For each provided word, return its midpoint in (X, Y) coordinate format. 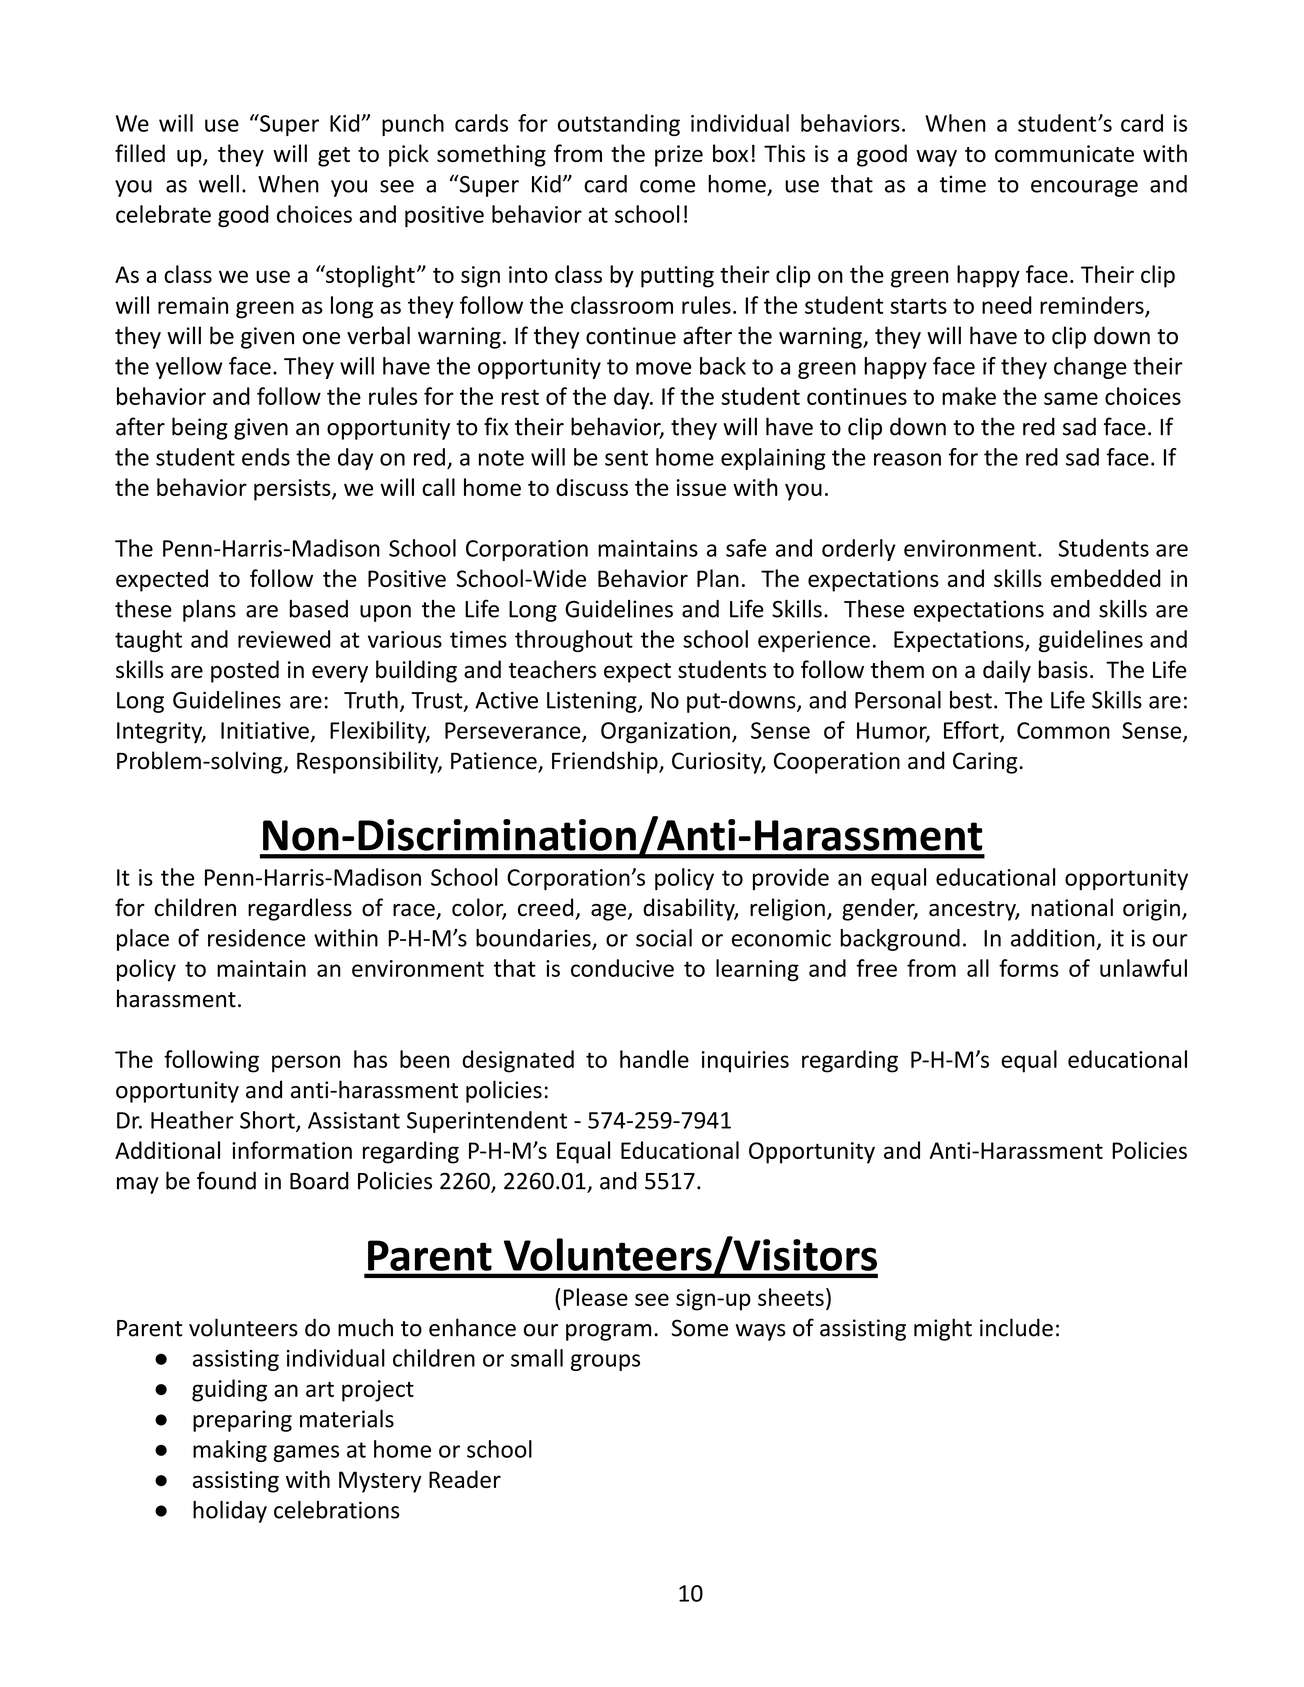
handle (654, 1059)
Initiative (265, 730)
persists (293, 490)
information (292, 1150)
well (219, 184)
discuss (592, 487)
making (230, 1451)
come (667, 186)
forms (1029, 968)
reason (907, 459)
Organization (665, 733)
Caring (986, 763)
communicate (1064, 153)
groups (605, 1362)
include (1016, 1327)
